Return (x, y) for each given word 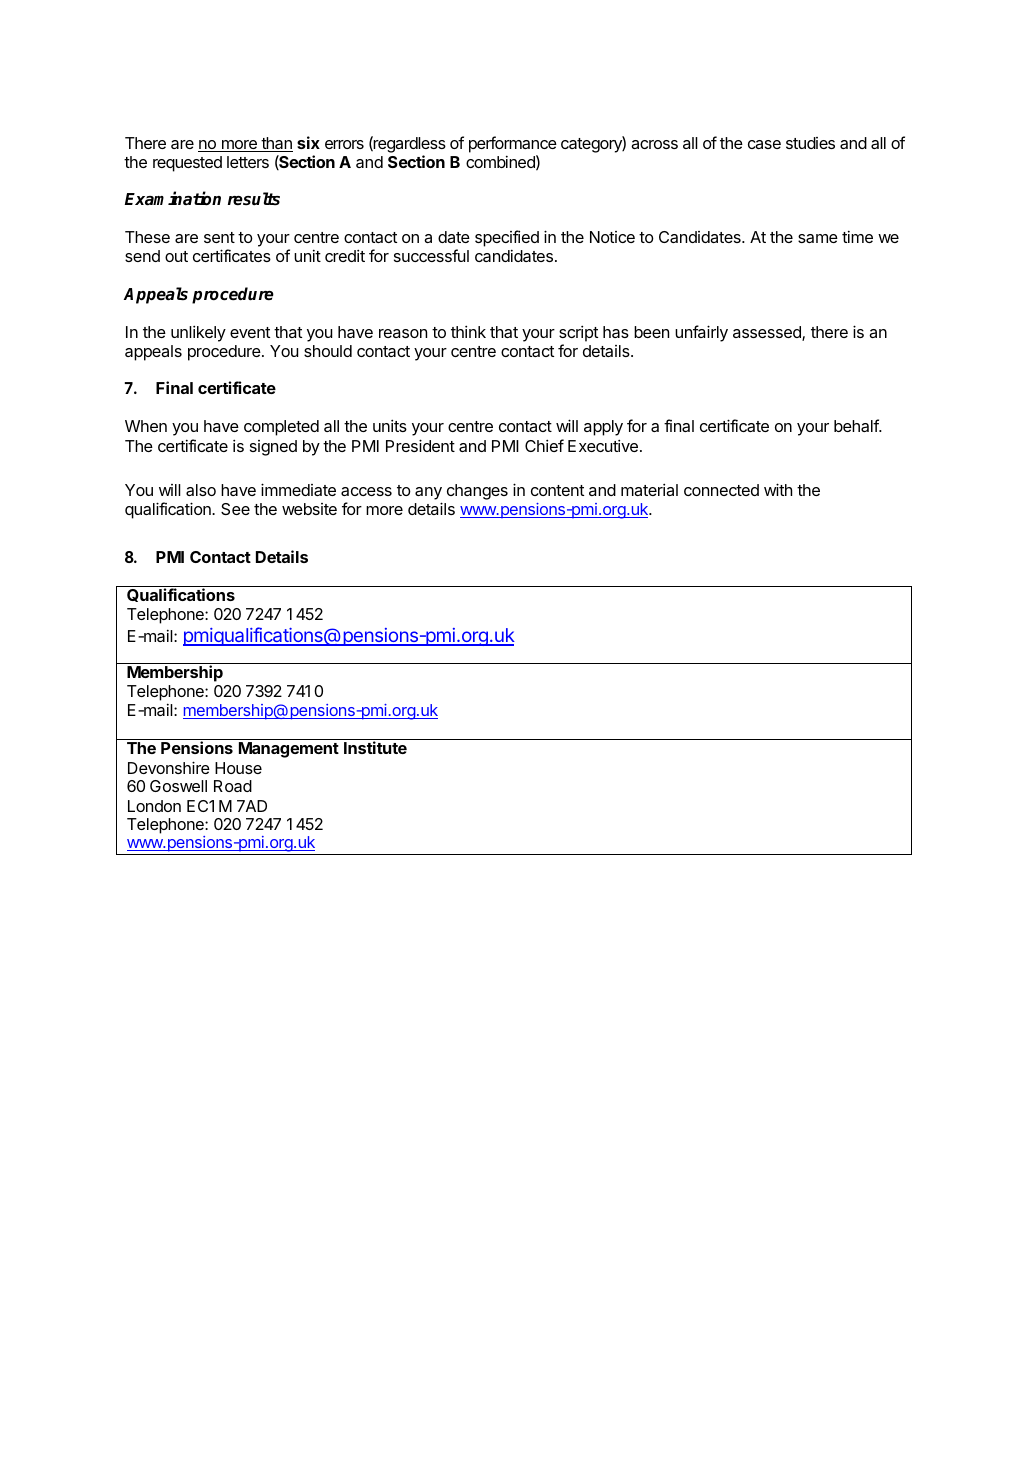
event (250, 332)
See (235, 509)
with (778, 489)
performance (513, 144)
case (764, 144)
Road (233, 786)
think (468, 331)
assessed (768, 333)
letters (248, 162)
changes (477, 492)
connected (721, 490)
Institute (375, 747)
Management (289, 750)
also (201, 490)
